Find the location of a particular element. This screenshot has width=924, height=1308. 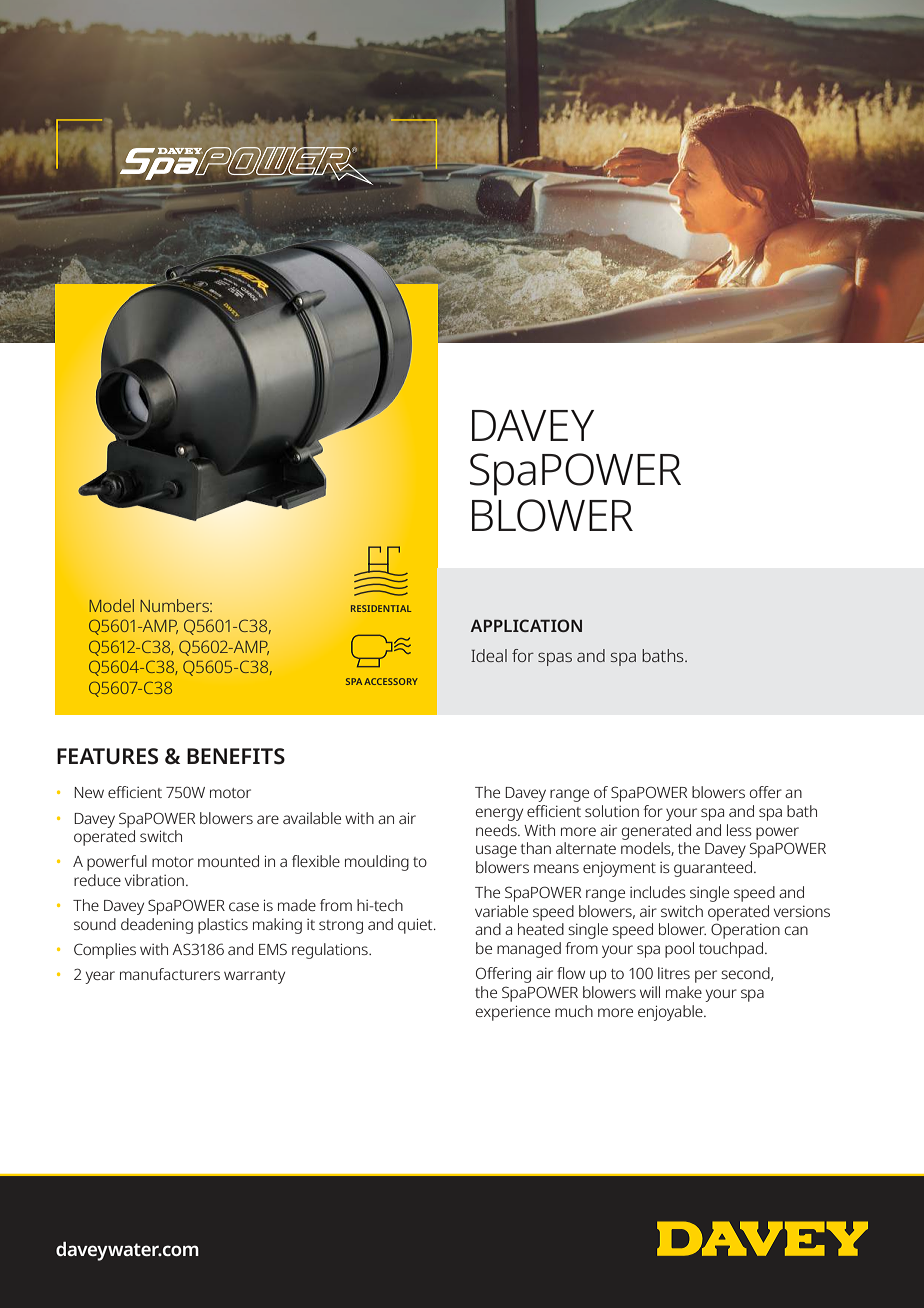

manufacturers is located at coordinates (170, 974).
